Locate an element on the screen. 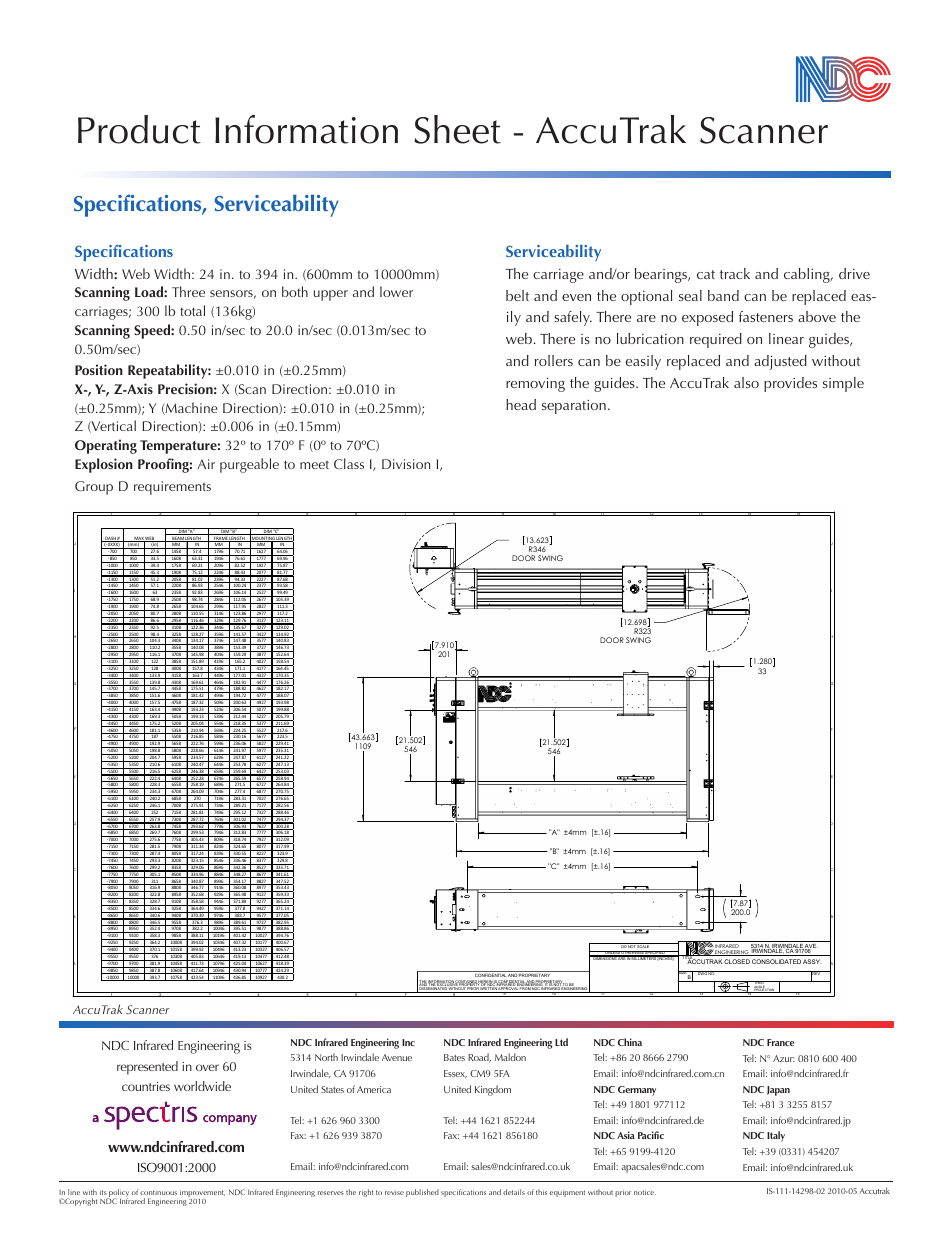 The width and height of the screenshot is (952, 1233). Ltd is located at coordinates (561, 1042).
